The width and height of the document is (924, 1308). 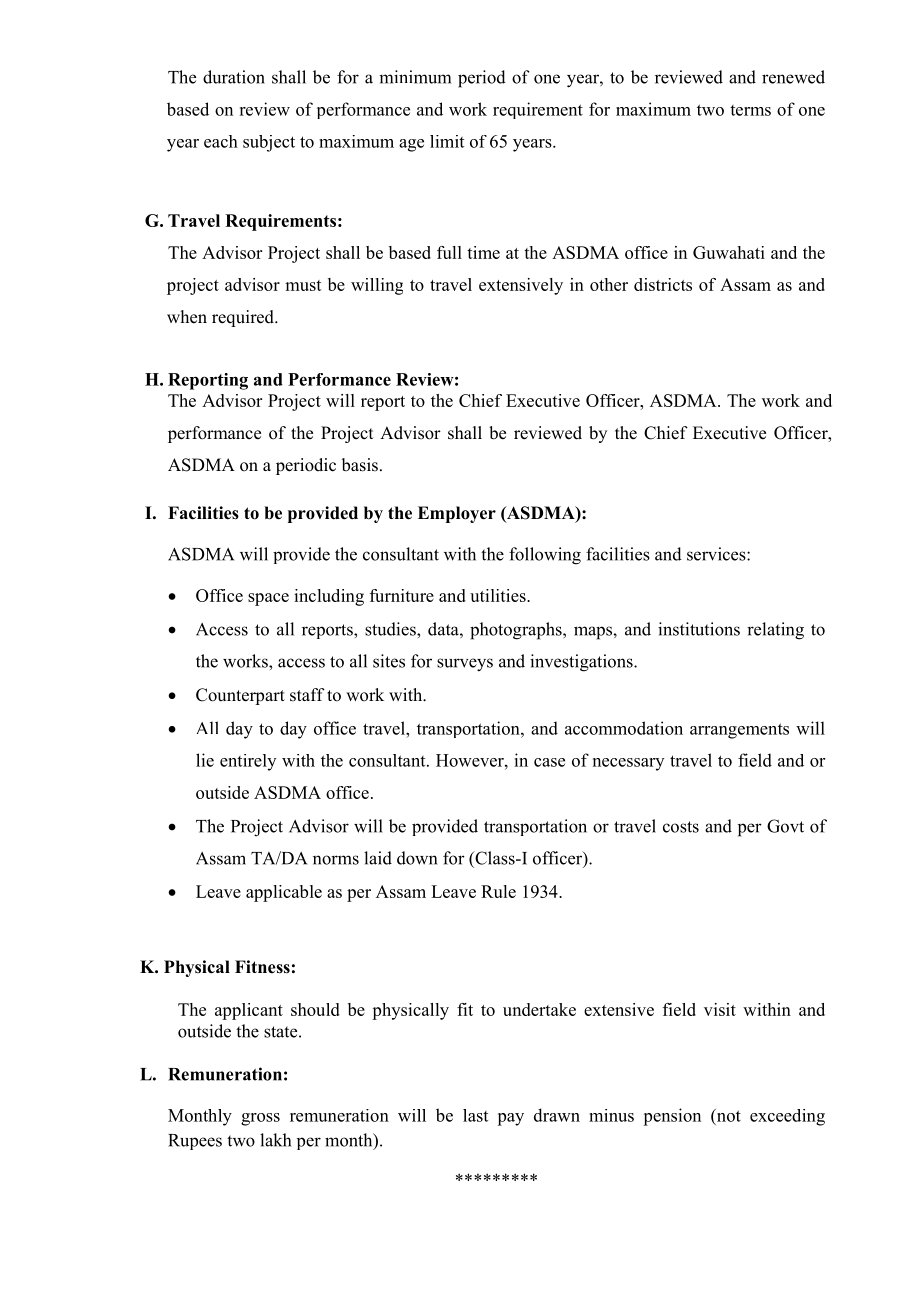 I want to click on districts, so click(x=663, y=284).
